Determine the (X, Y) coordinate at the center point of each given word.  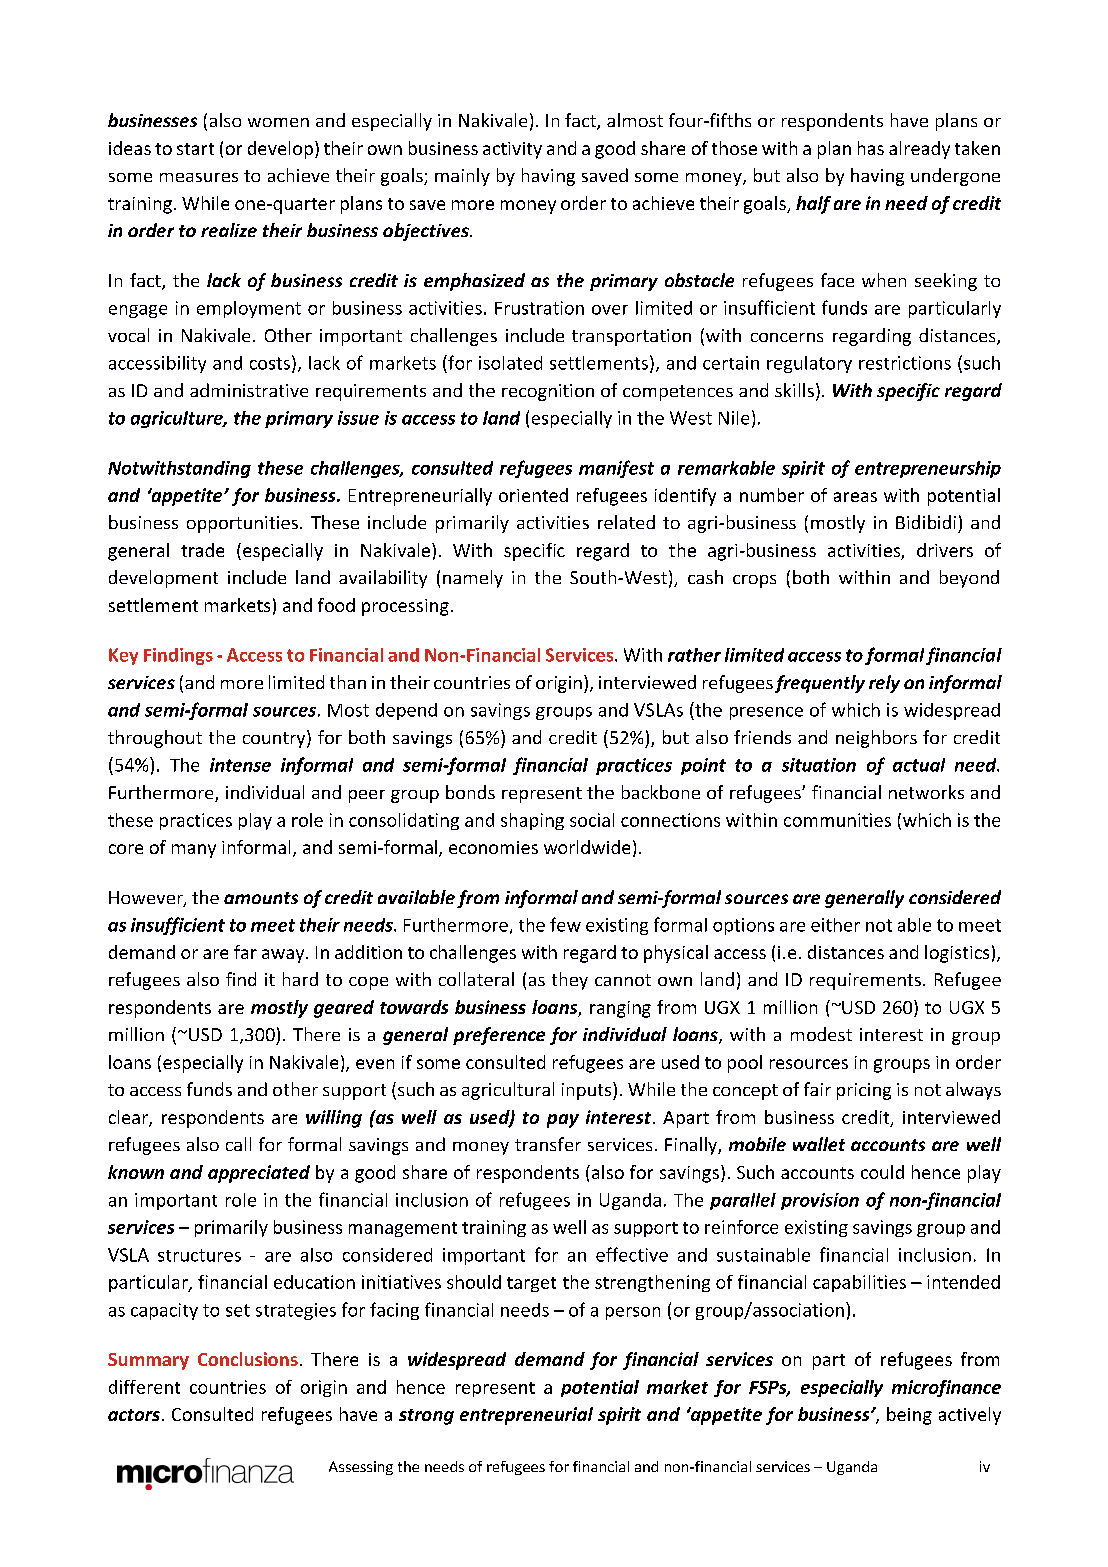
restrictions (905, 363)
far (245, 952)
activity (512, 150)
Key (123, 656)
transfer (548, 1144)
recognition (548, 392)
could (882, 1172)
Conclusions (248, 1359)
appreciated (259, 1174)
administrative (249, 390)
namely (473, 579)
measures (199, 177)
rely (884, 684)
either (835, 925)
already (919, 150)
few (565, 924)
